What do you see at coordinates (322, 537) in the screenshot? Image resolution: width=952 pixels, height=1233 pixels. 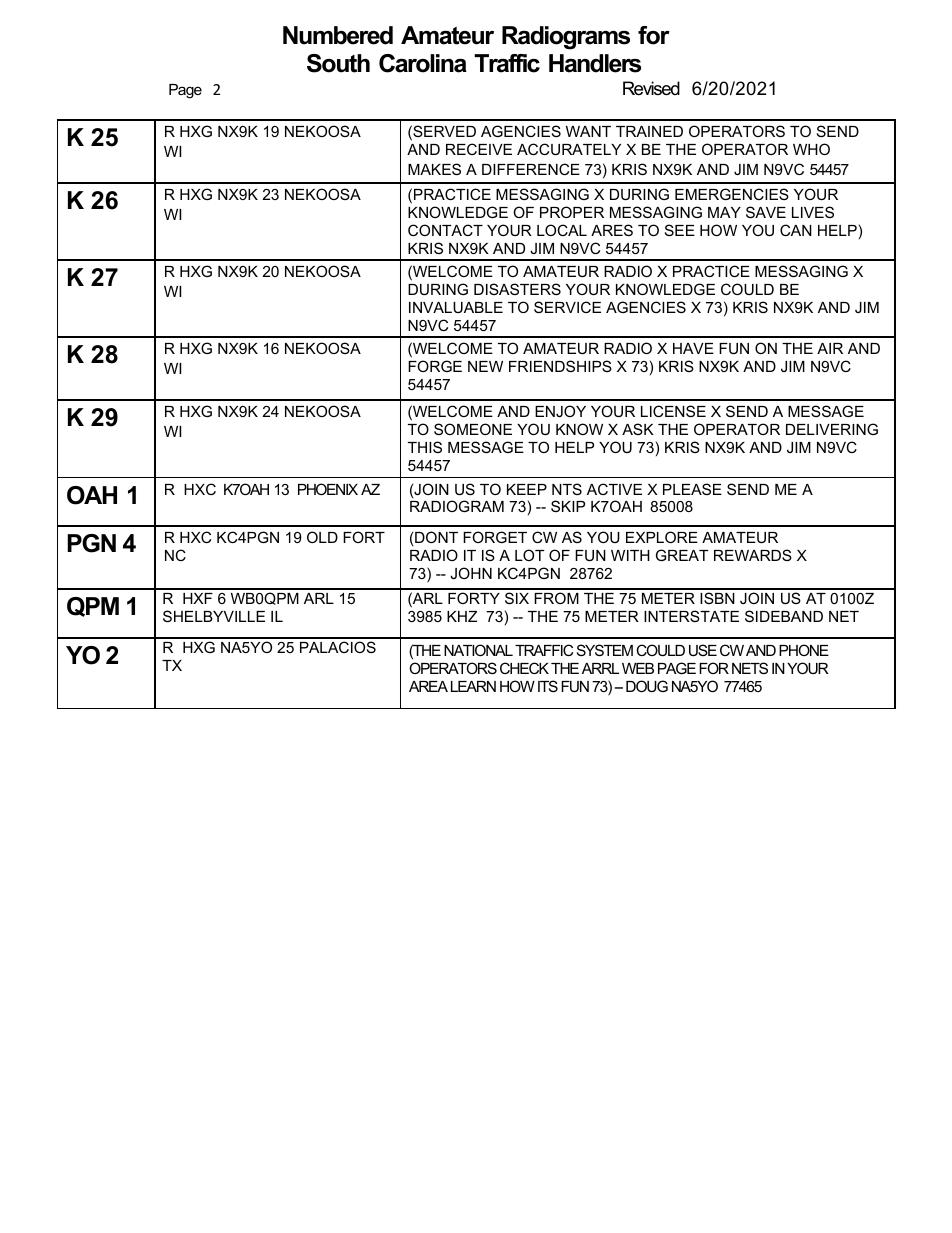 I see `OLD` at bounding box center [322, 537].
